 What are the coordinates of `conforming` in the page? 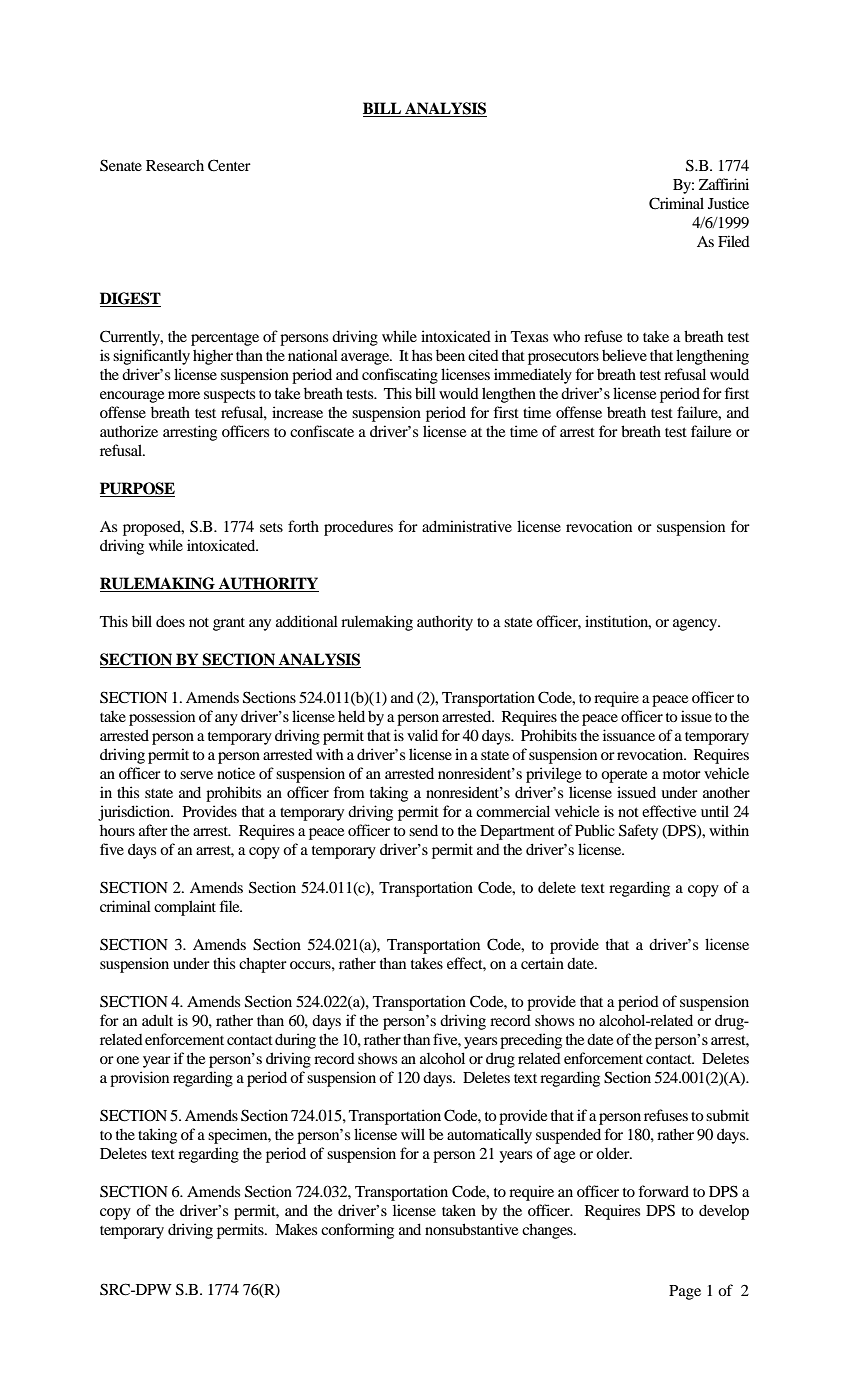 It's located at (357, 1231).
